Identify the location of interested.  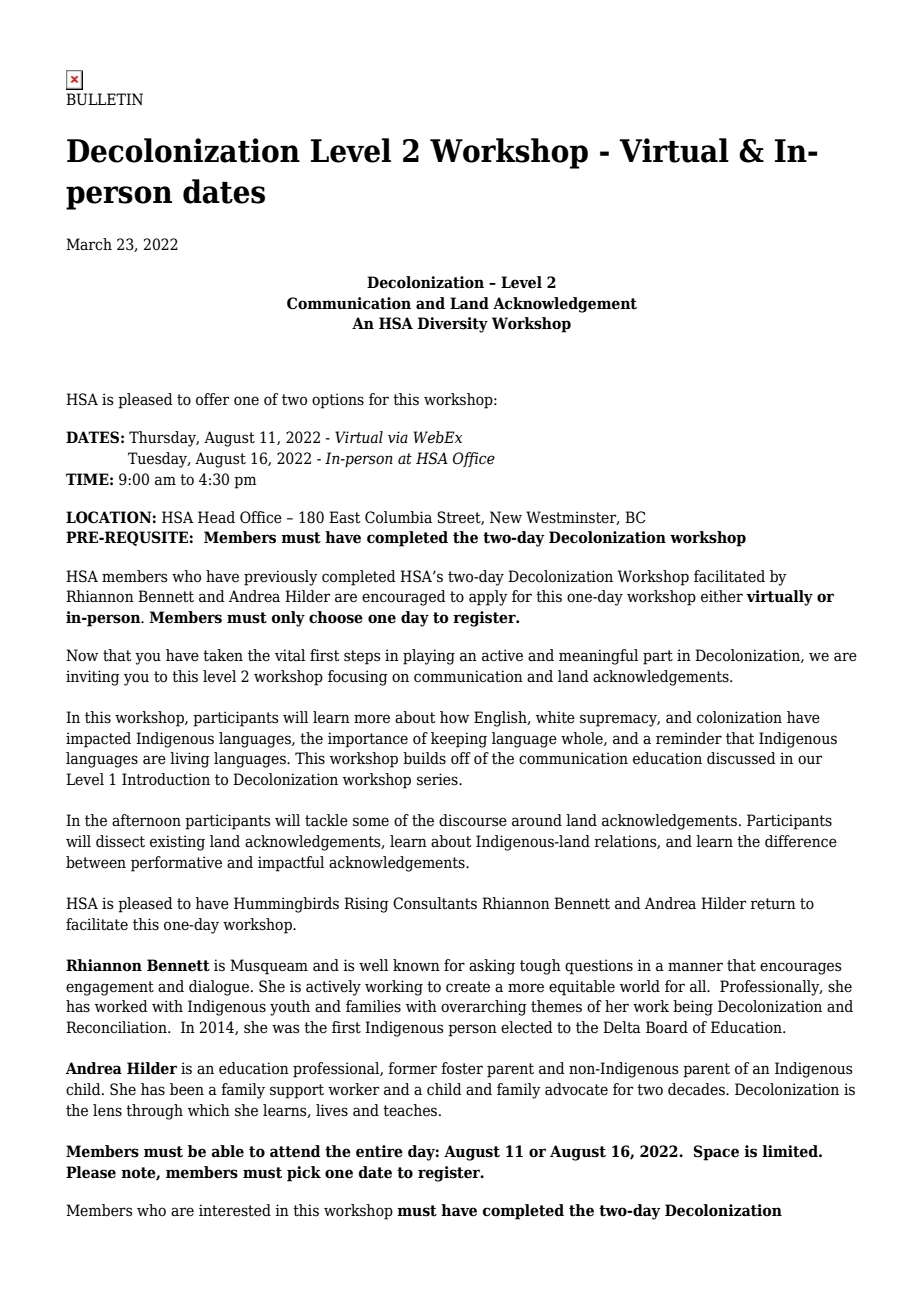
(235, 1210).
